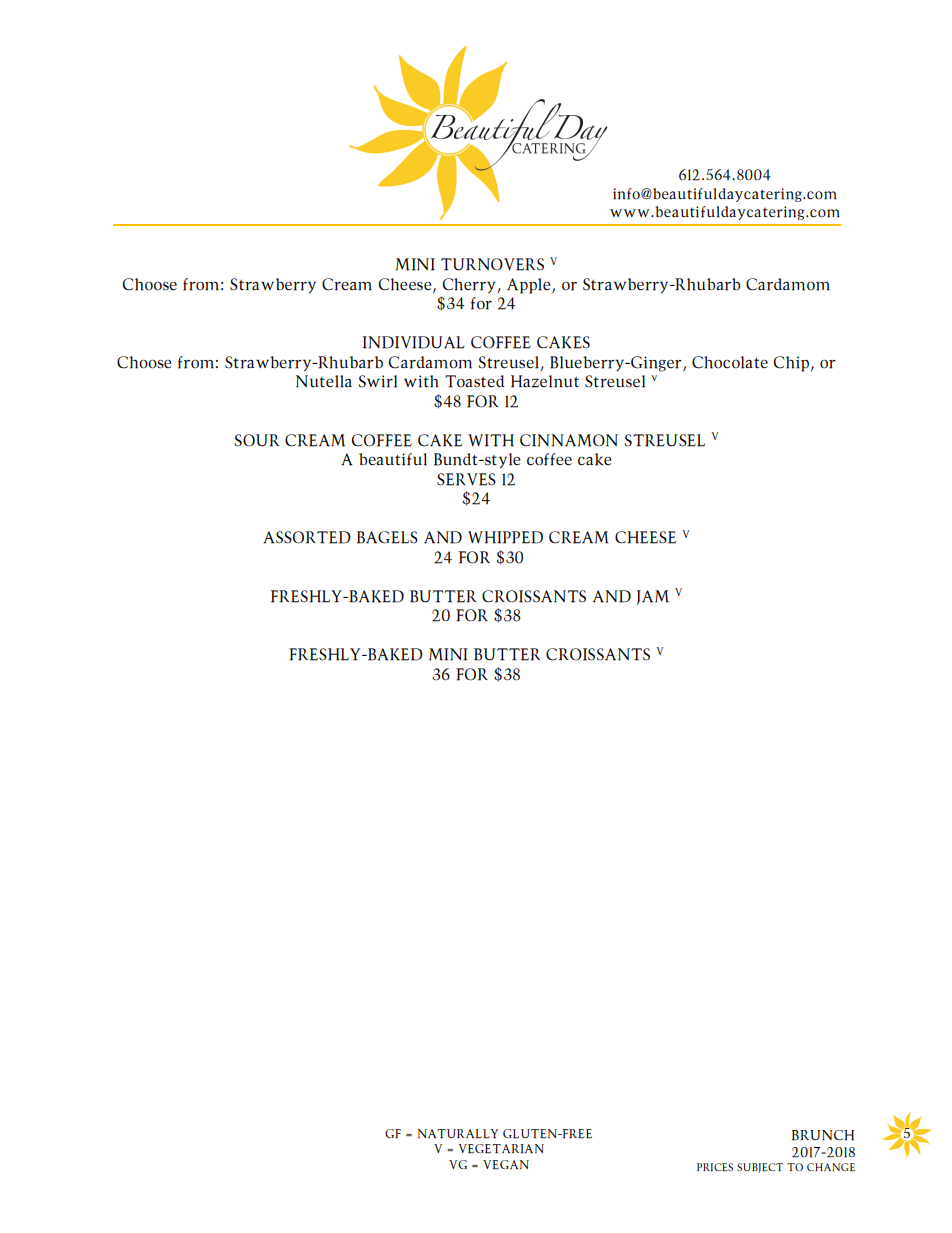 This page has width=952, height=1233. I want to click on WHIPPED, so click(505, 537).
